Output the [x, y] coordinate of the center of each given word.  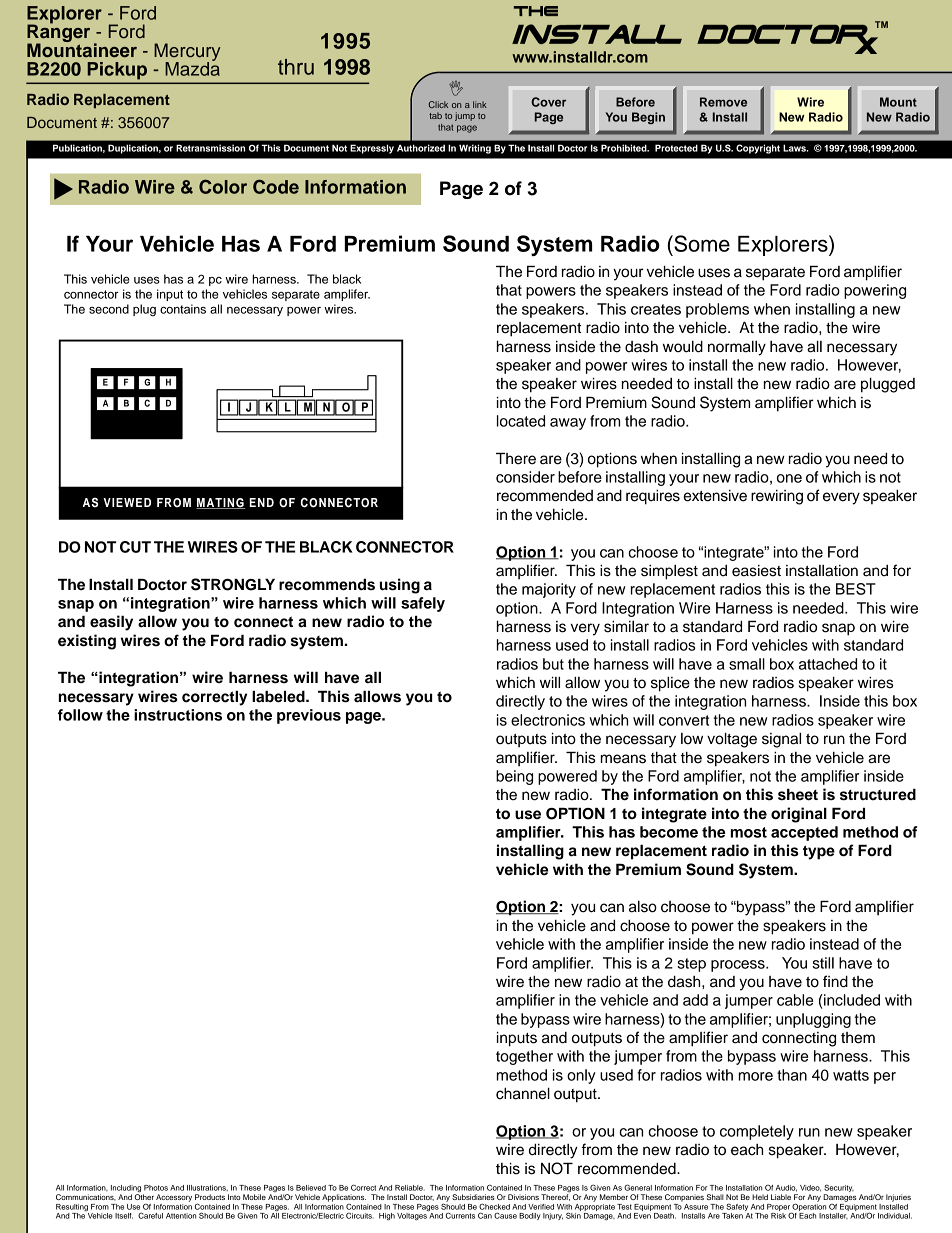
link [480, 104]
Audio [786, 1188]
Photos [156, 1188]
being [514, 777]
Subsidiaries [473, 1197]
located [521, 421]
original [799, 815]
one [789, 478]
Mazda [192, 68]
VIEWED [127, 502]
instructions [178, 715]
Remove [723, 102]
